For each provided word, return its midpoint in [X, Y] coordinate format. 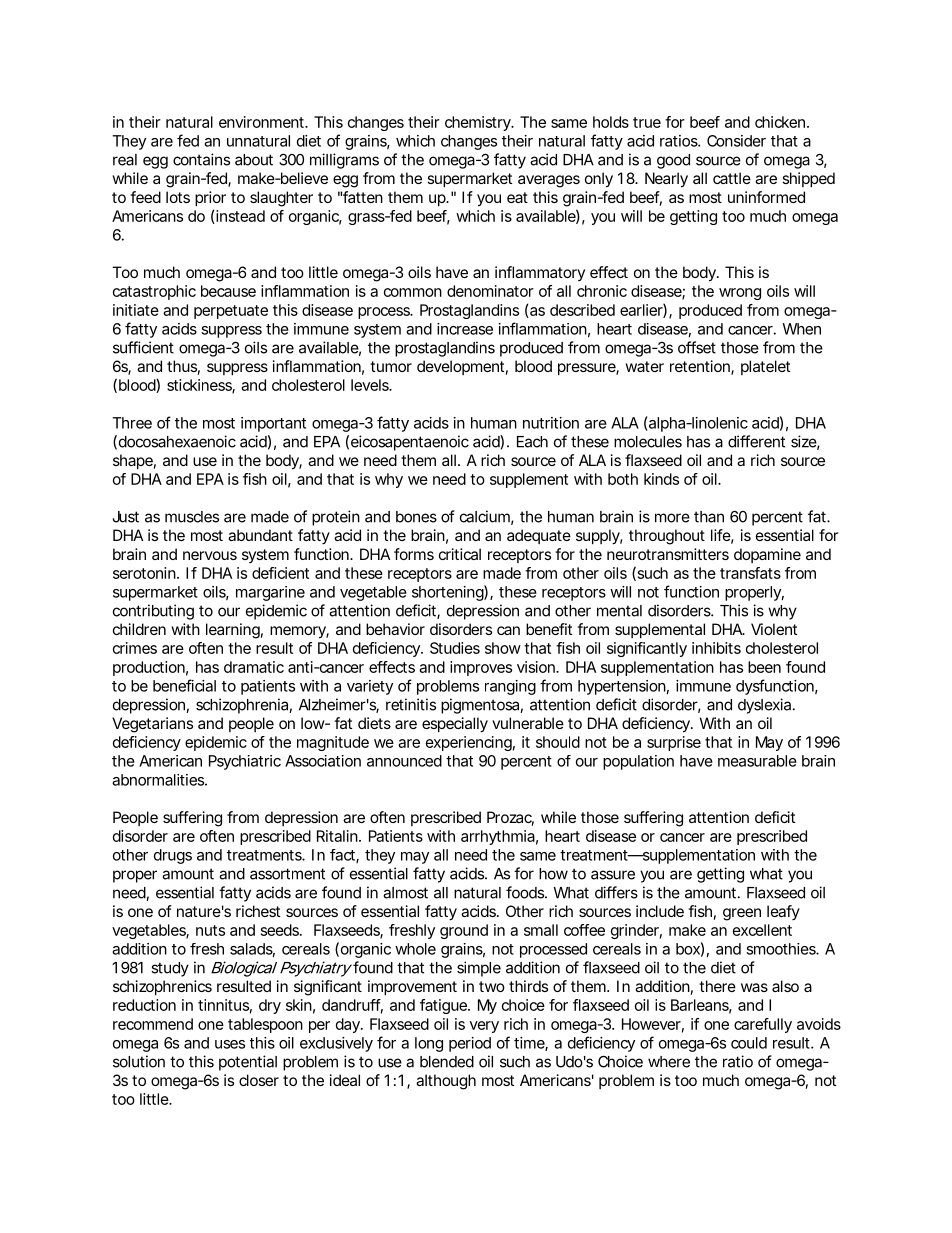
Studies [455, 648]
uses [230, 1044]
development [462, 367]
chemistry [479, 123]
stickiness [201, 386]
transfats [750, 573]
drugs [173, 856]
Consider [736, 141]
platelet [765, 367]
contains [201, 159]
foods [526, 892]
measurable [757, 761]
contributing [153, 612]
